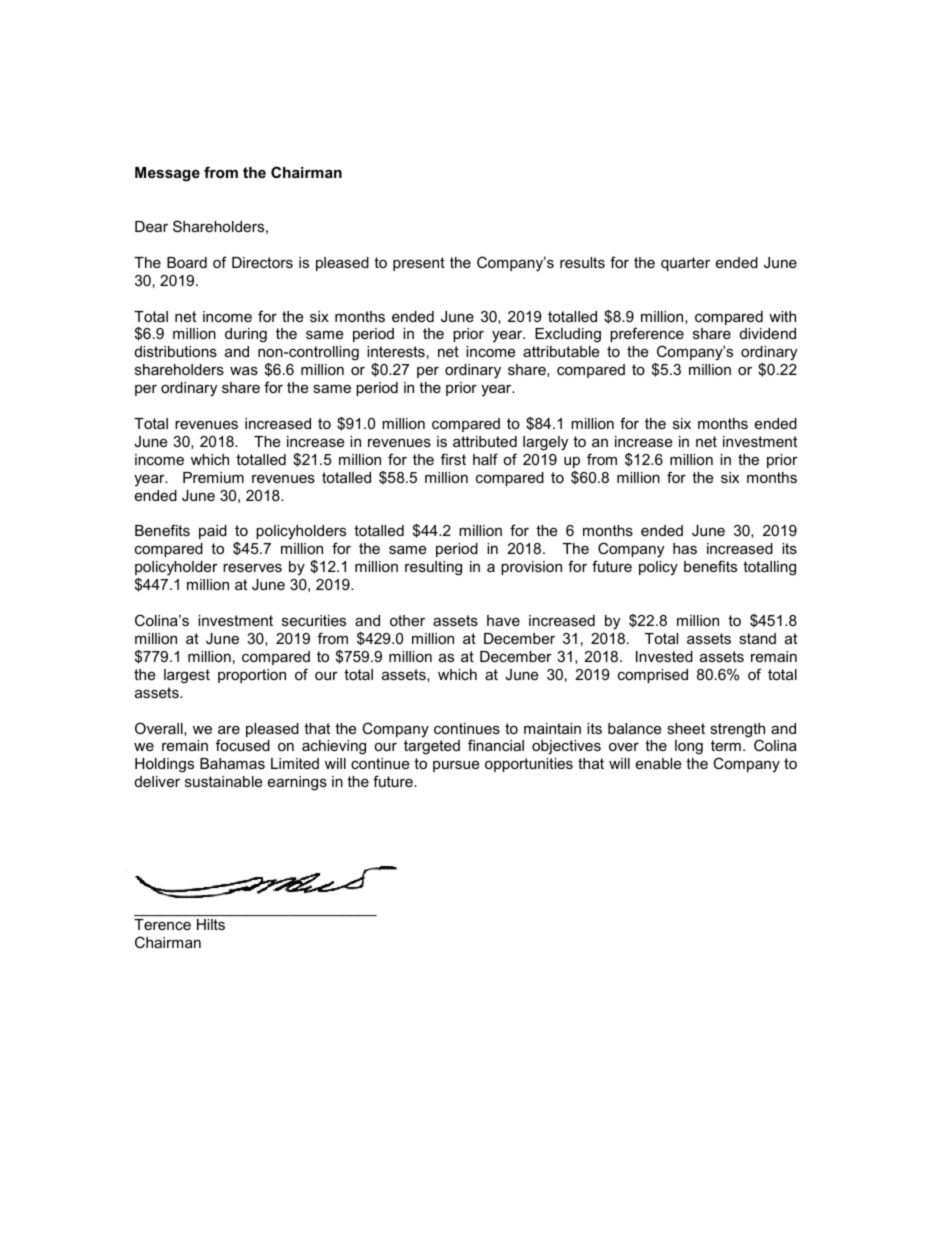 Image resolution: width=952 pixels, height=1233 pixels. Describe the element at coordinates (685, 264) in the image. I see `quarter` at that location.
